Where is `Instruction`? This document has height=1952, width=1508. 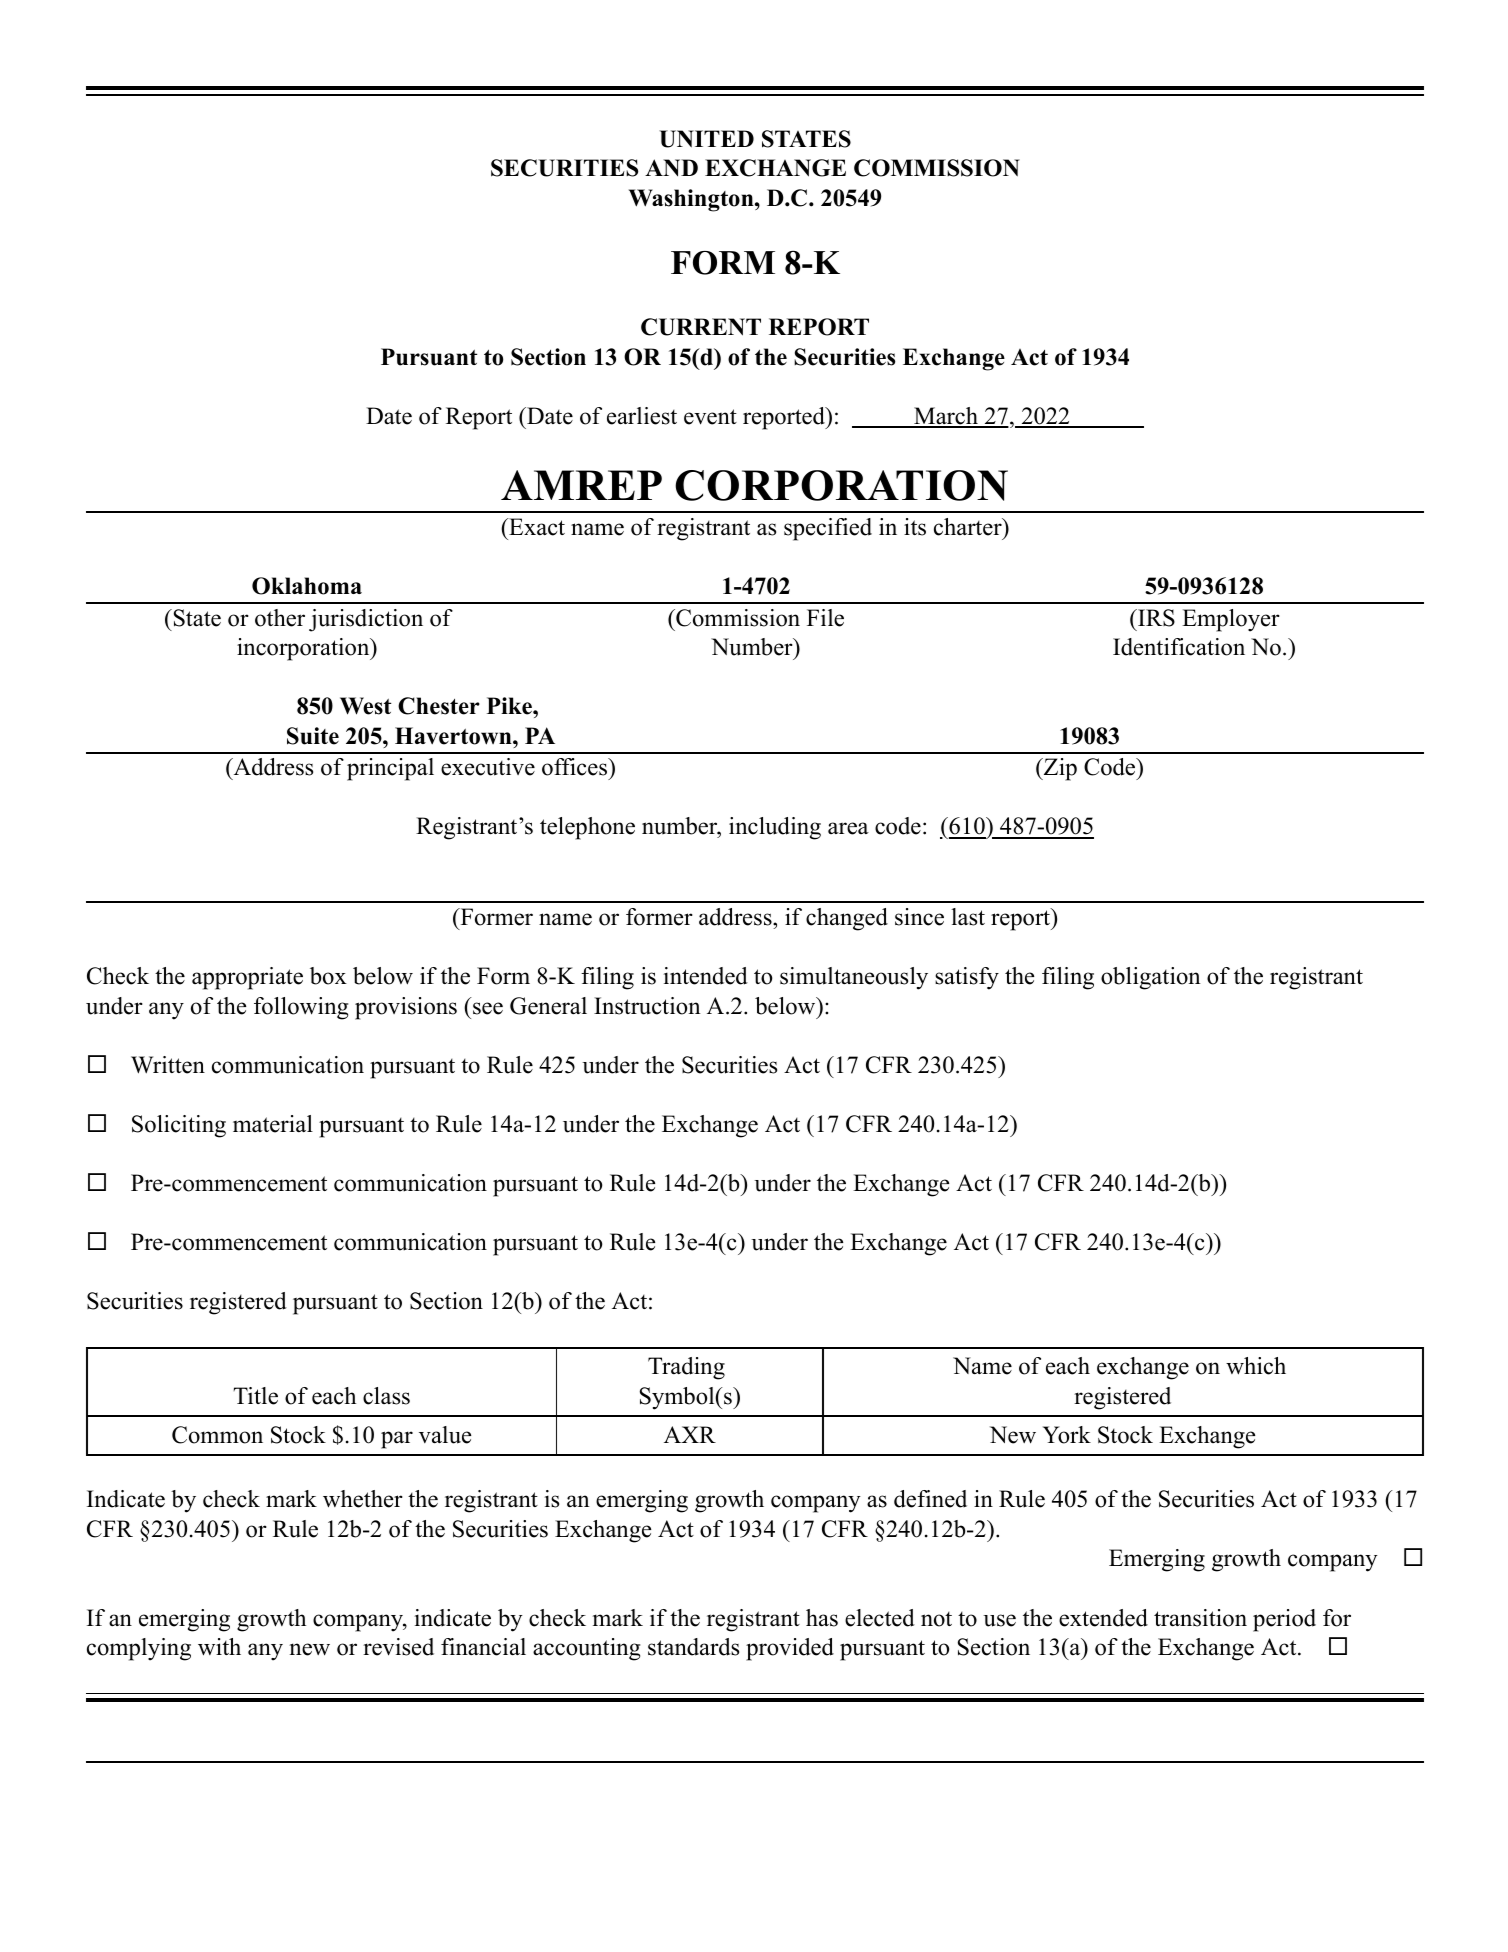
Instruction is located at coordinates (647, 1006).
